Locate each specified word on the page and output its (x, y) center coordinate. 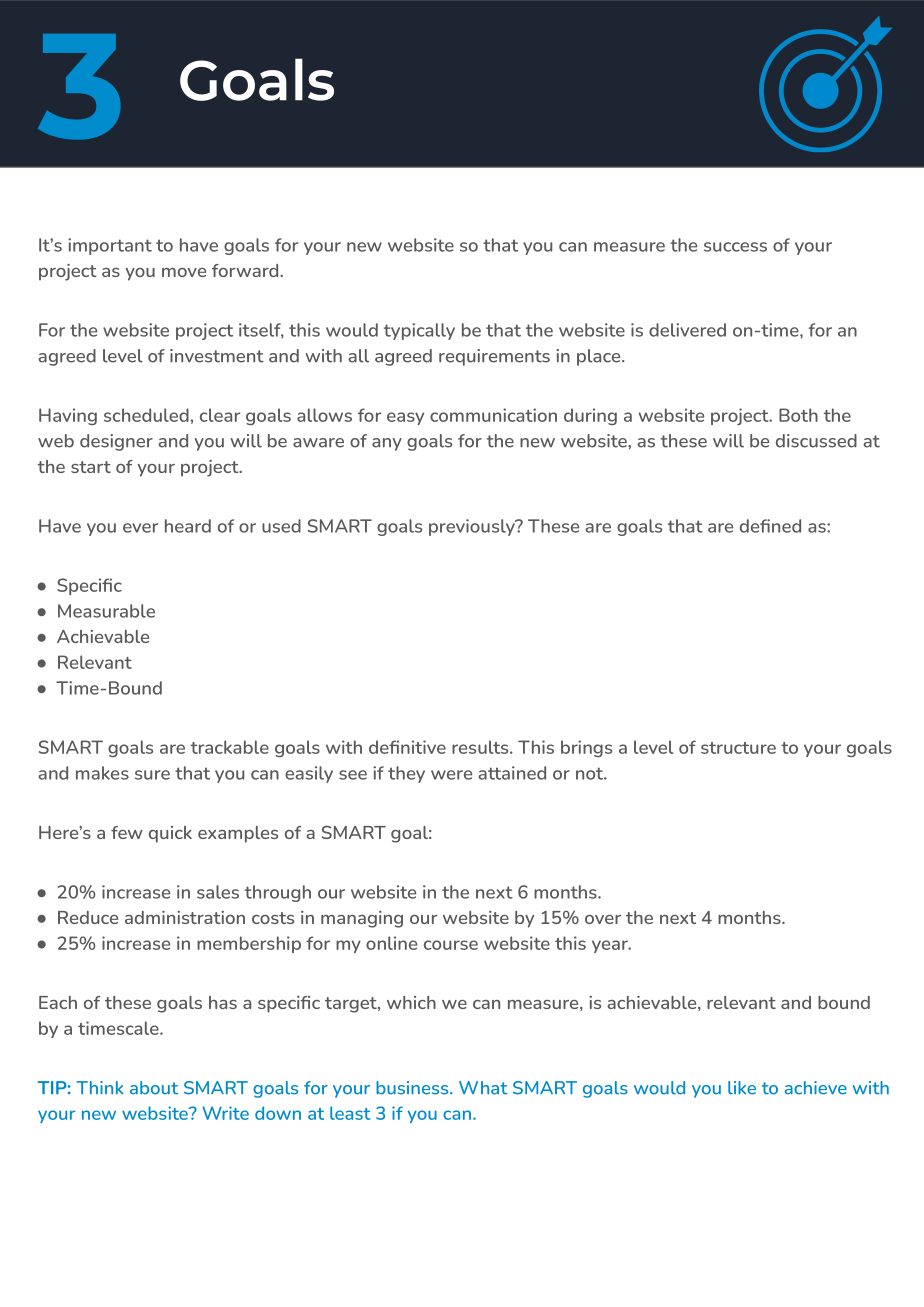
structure (738, 748)
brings (586, 748)
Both (798, 415)
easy (405, 418)
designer (116, 442)
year (611, 946)
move (184, 272)
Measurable (106, 611)
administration (185, 917)
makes (102, 773)
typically (419, 331)
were (451, 775)
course (451, 945)
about (154, 1088)
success (735, 247)
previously (473, 527)
